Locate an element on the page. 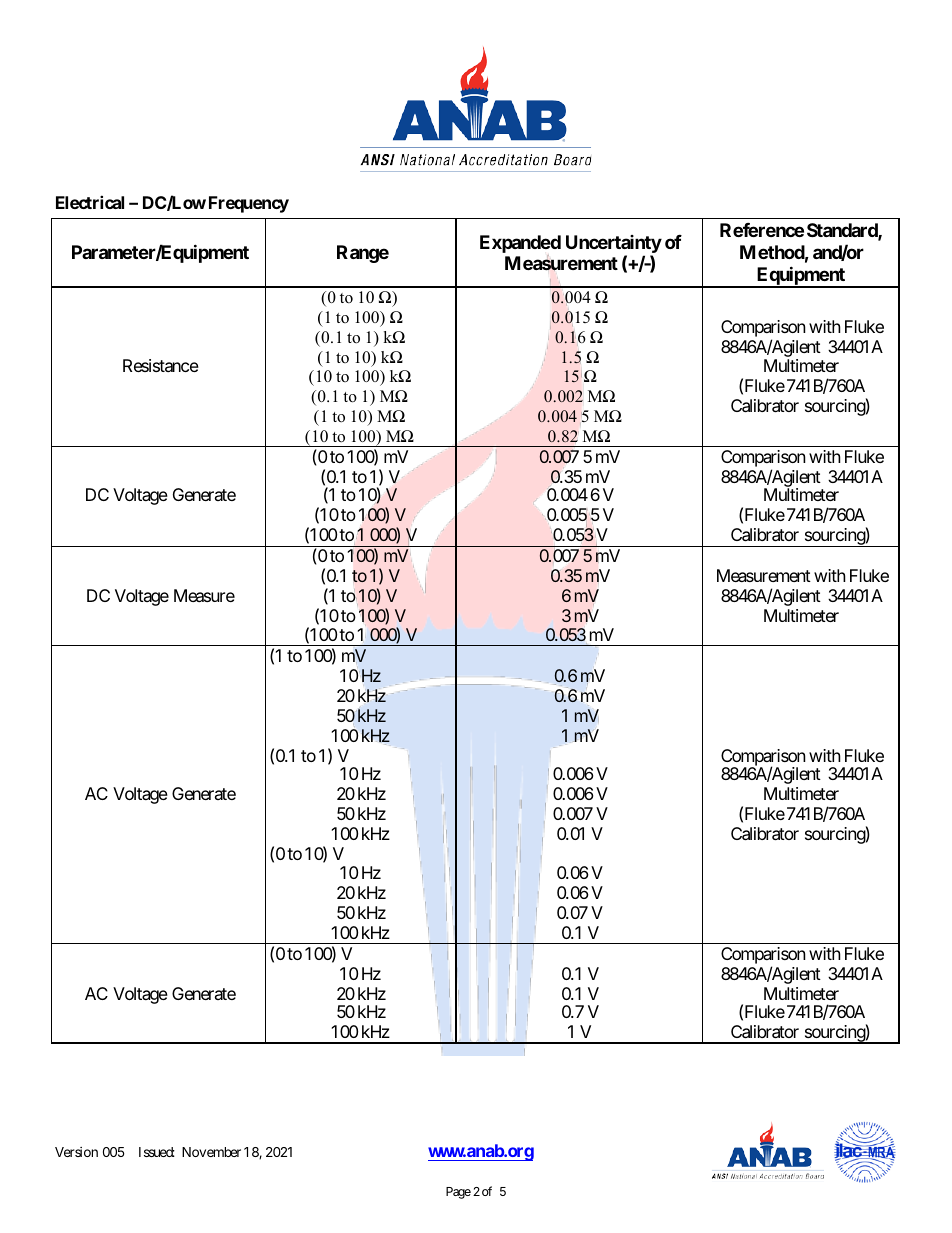 The height and width of the page is (1233, 952). November is located at coordinates (211, 1152).
